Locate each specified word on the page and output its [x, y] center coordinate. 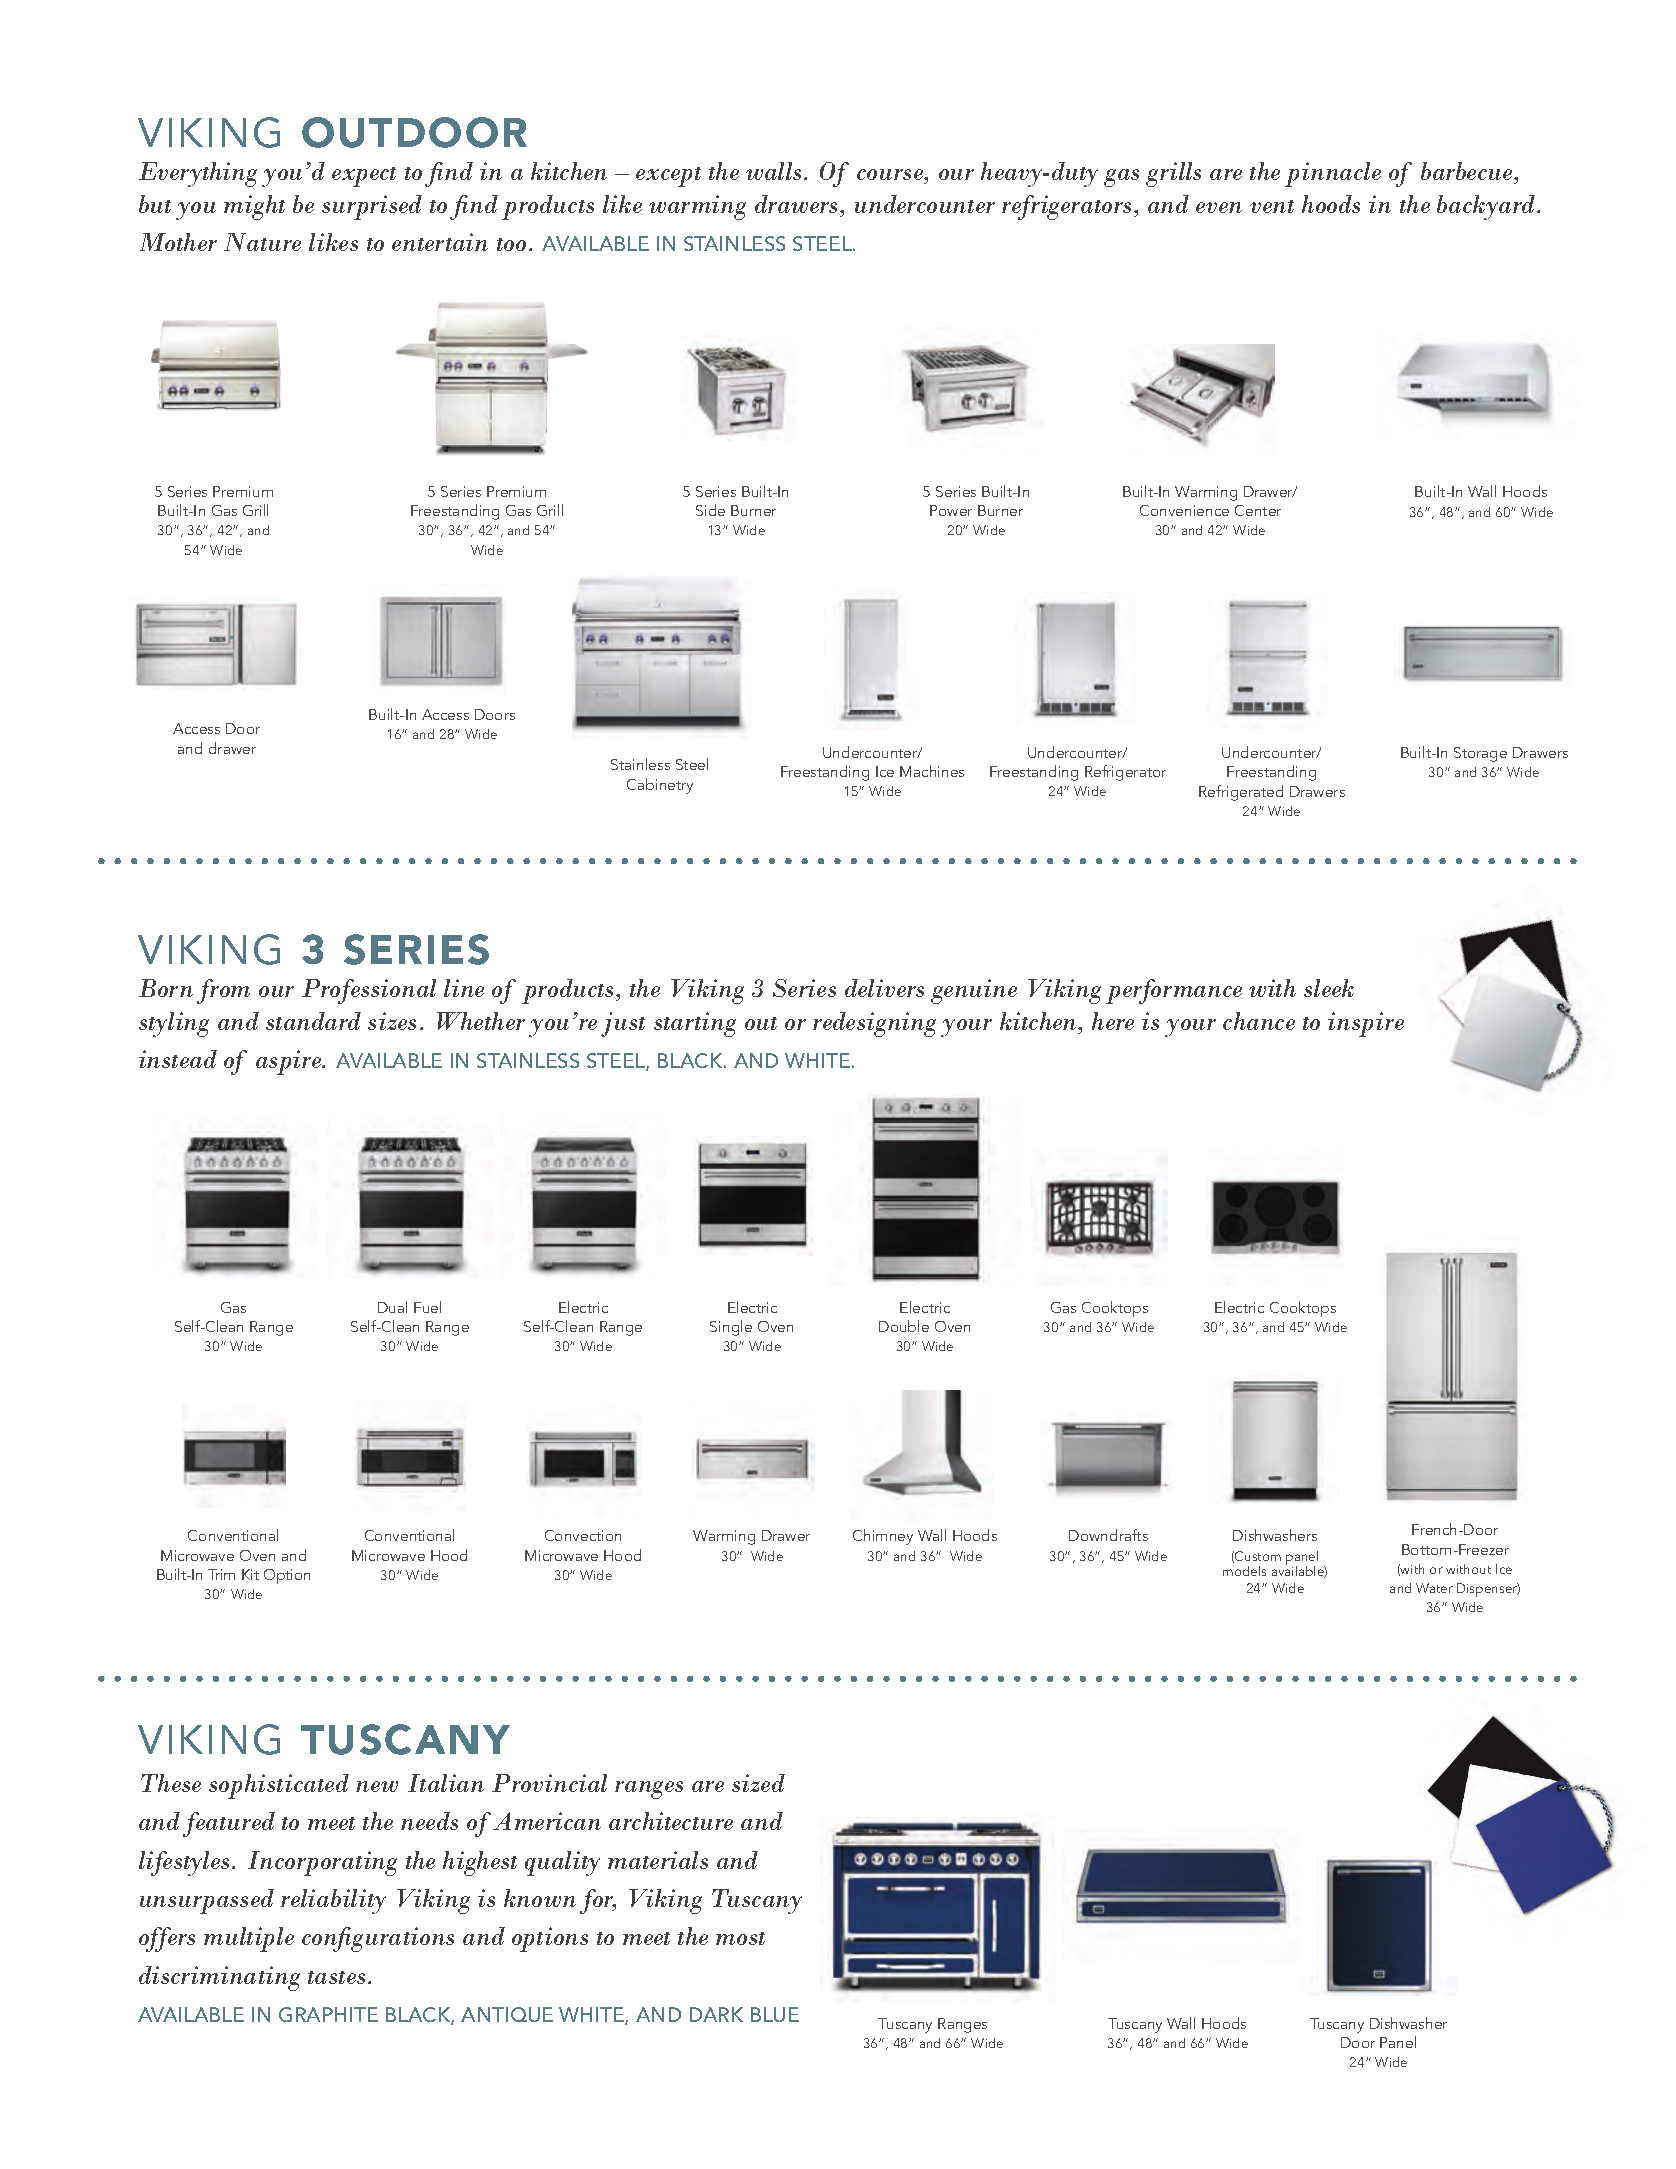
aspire [290, 1062]
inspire [1366, 1024]
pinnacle [1333, 174]
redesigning [874, 1024]
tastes [336, 1977]
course [891, 174]
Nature [262, 242]
